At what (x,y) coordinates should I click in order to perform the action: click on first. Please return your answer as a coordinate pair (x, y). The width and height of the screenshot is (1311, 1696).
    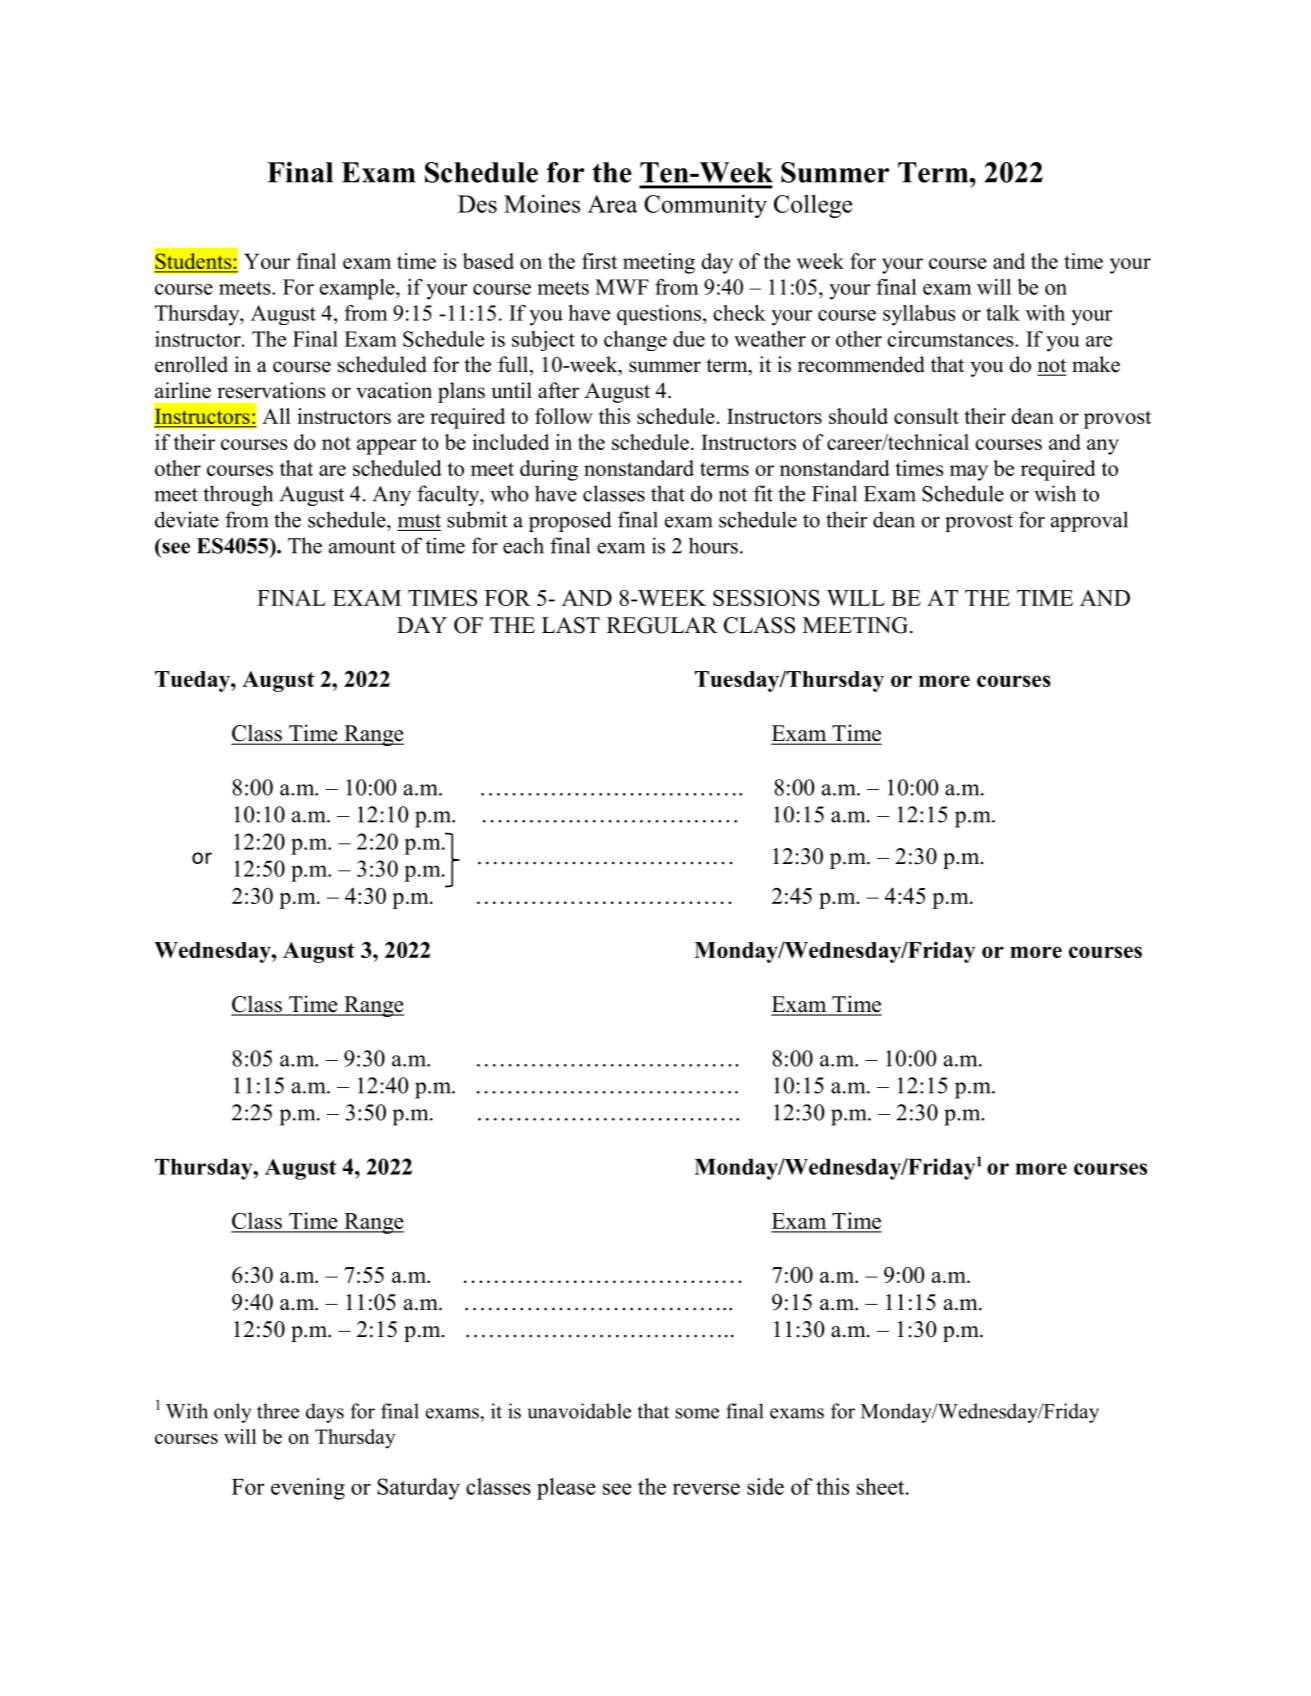
    Looking at the image, I should click on (599, 261).
